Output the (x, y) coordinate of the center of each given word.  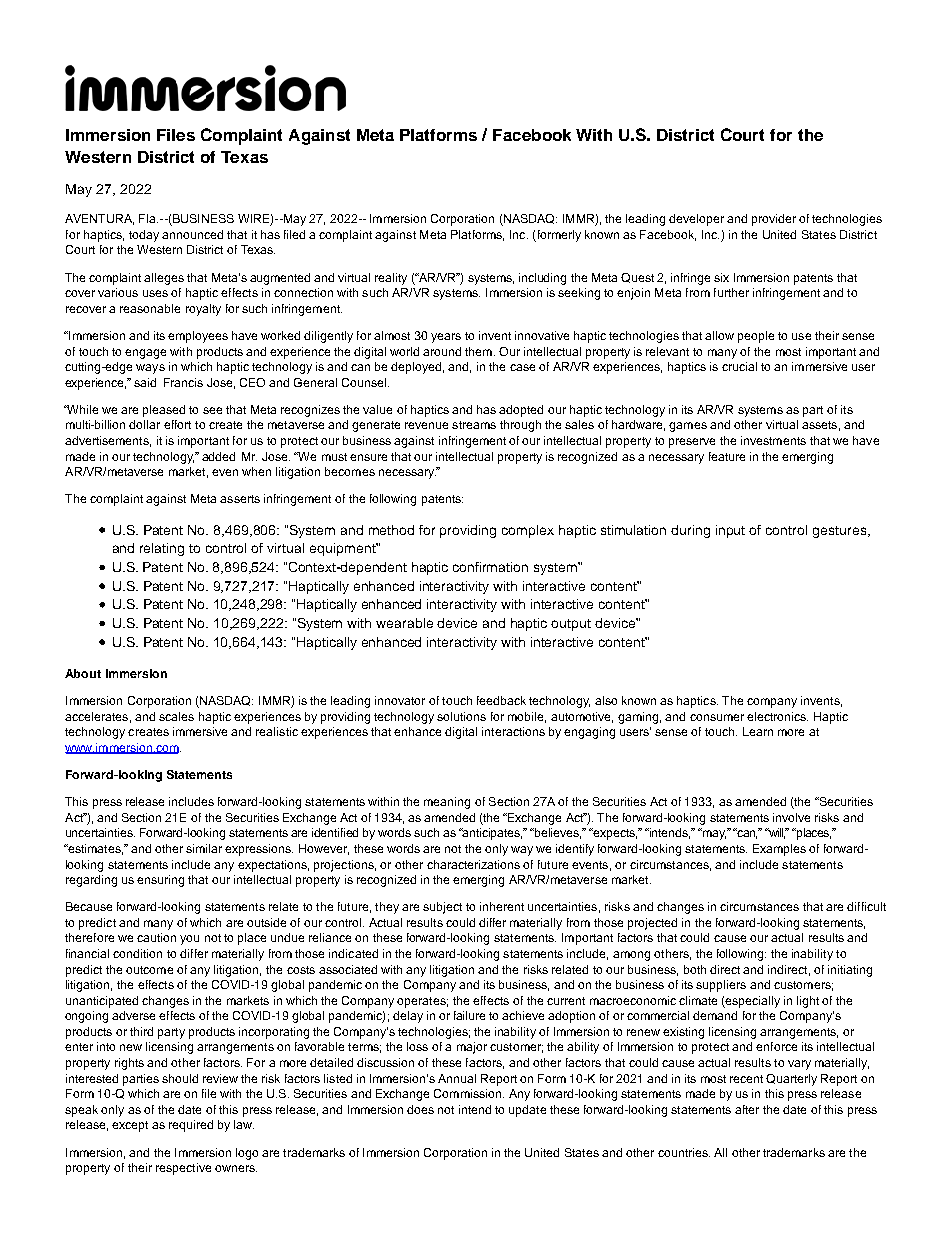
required (191, 1126)
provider (774, 220)
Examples (779, 850)
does (420, 1109)
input (730, 531)
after (747, 1109)
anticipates (491, 834)
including (542, 279)
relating (162, 549)
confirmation (490, 567)
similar (204, 848)
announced (192, 234)
